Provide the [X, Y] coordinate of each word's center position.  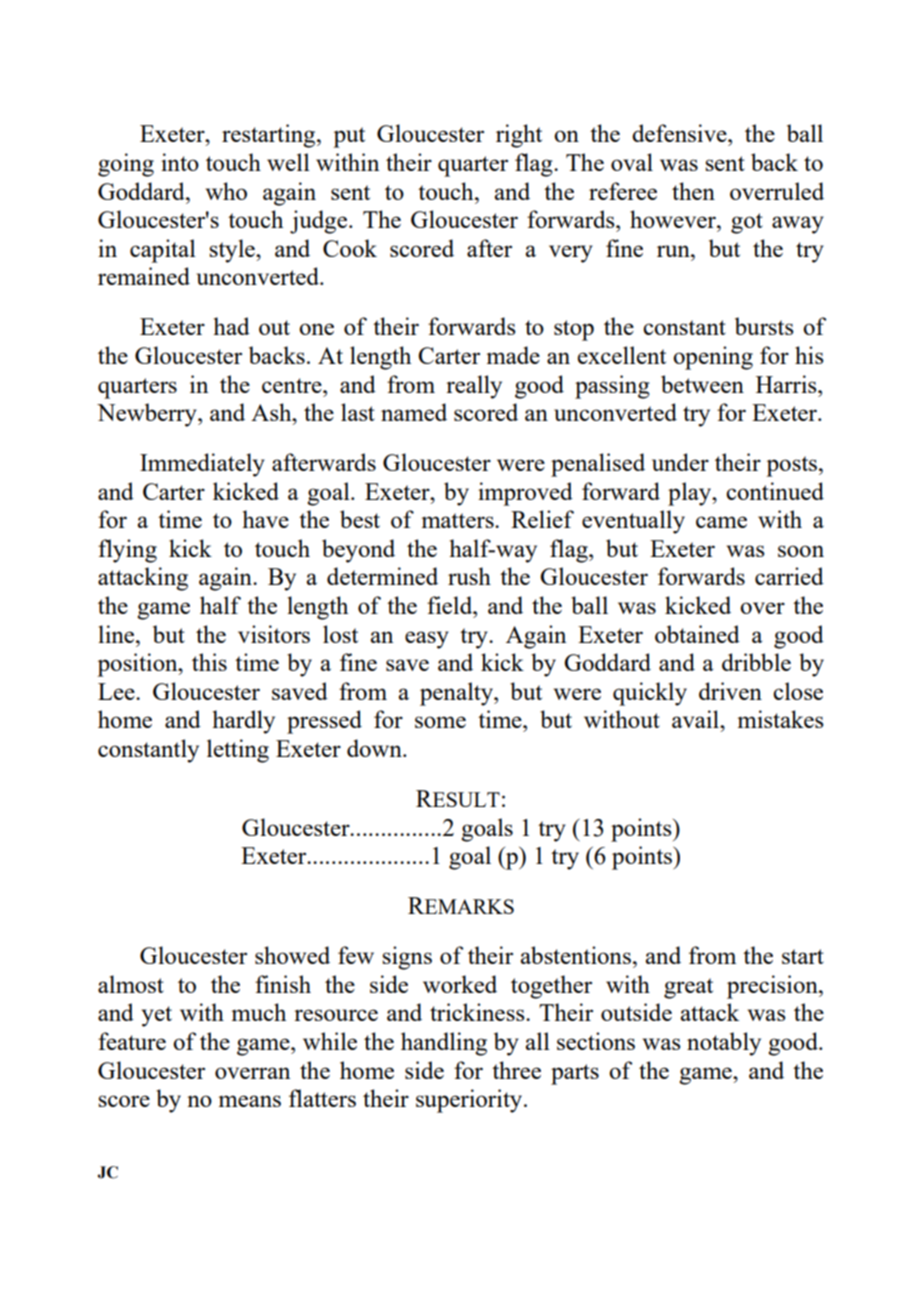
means [249, 1101]
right [519, 136]
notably [724, 1044]
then [693, 191]
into [180, 162]
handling [444, 1044]
